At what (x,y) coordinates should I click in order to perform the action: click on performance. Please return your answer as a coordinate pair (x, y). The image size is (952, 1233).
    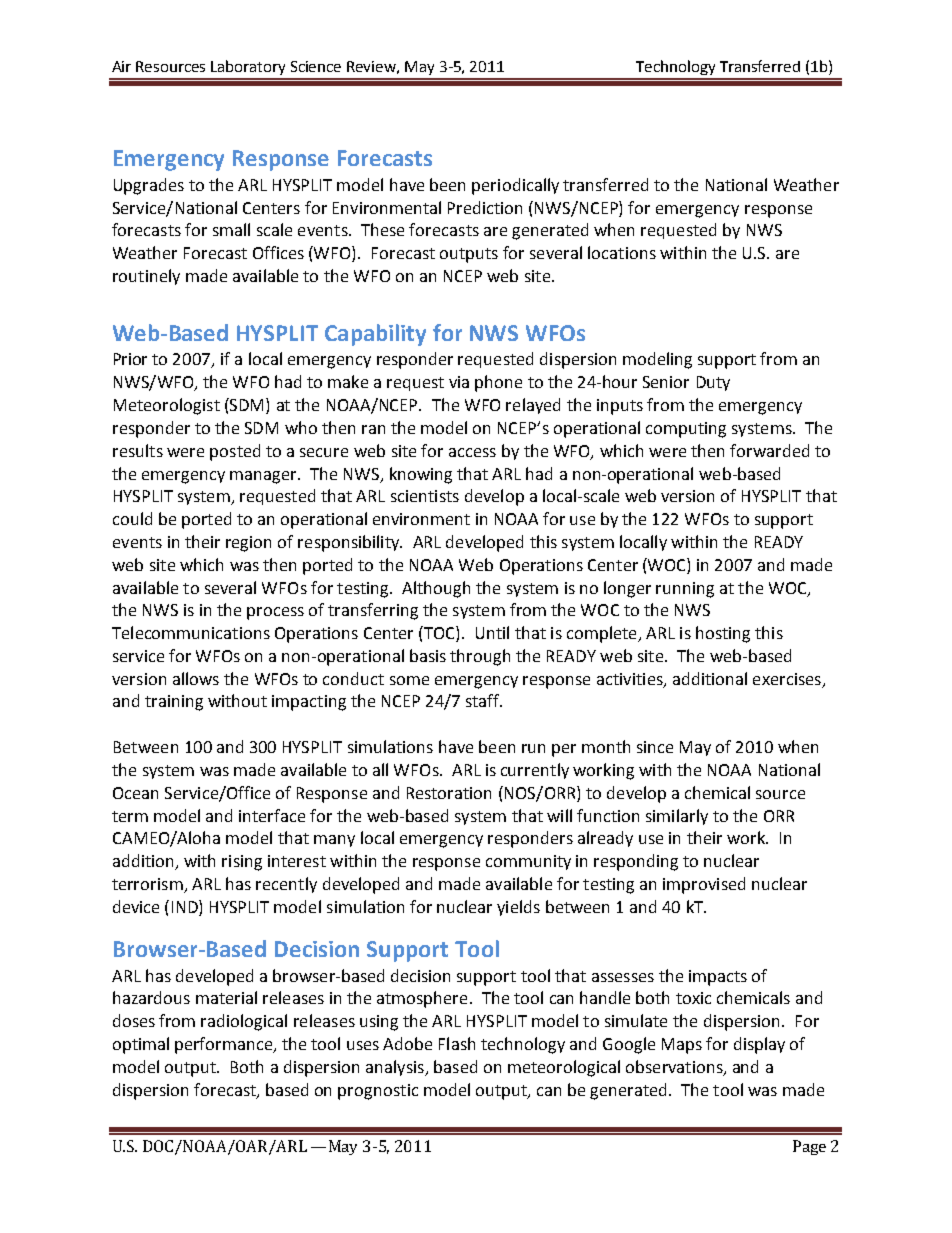
    Looking at the image, I should click on (225, 1045).
